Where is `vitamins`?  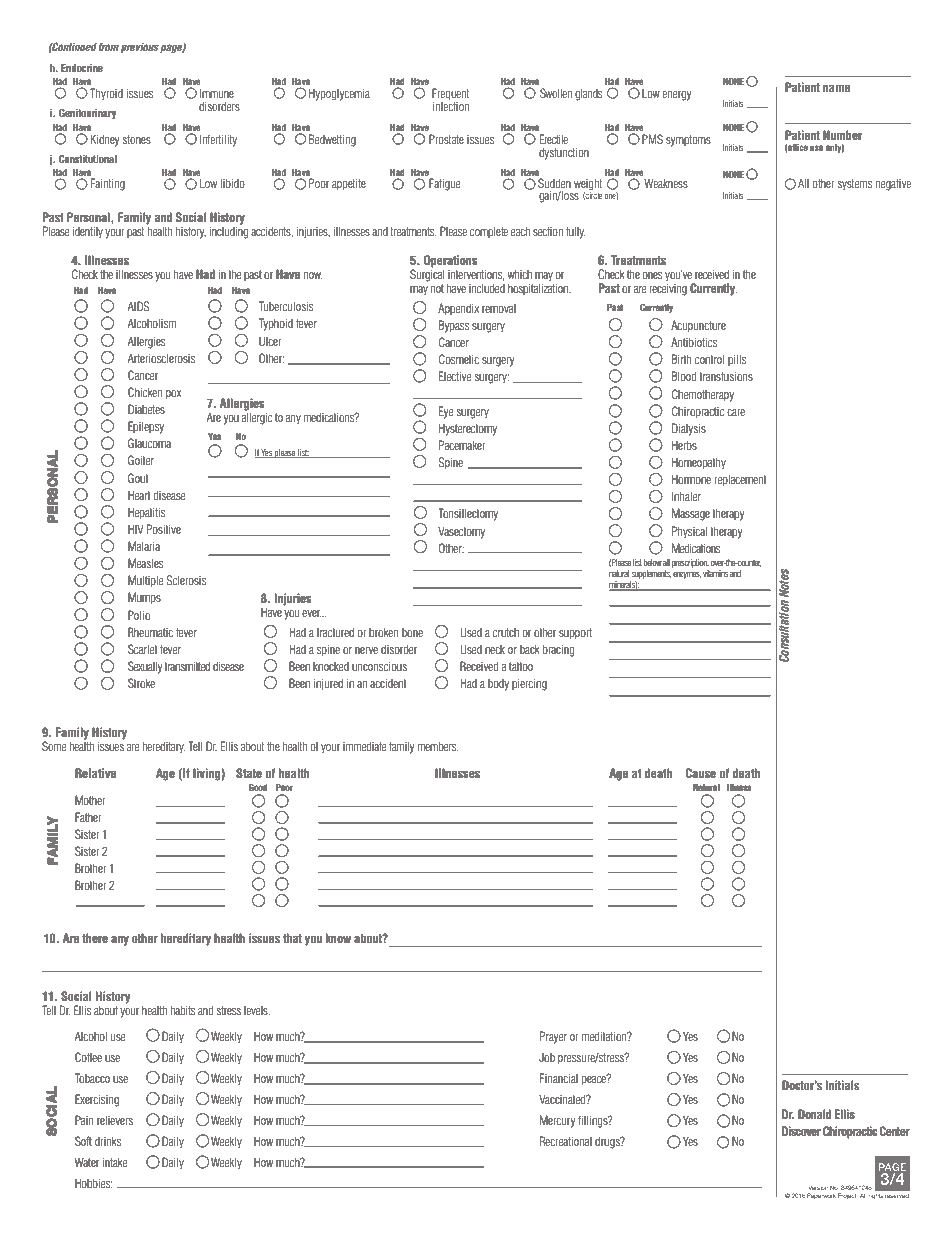
vitamins is located at coordinates (715, 573).
